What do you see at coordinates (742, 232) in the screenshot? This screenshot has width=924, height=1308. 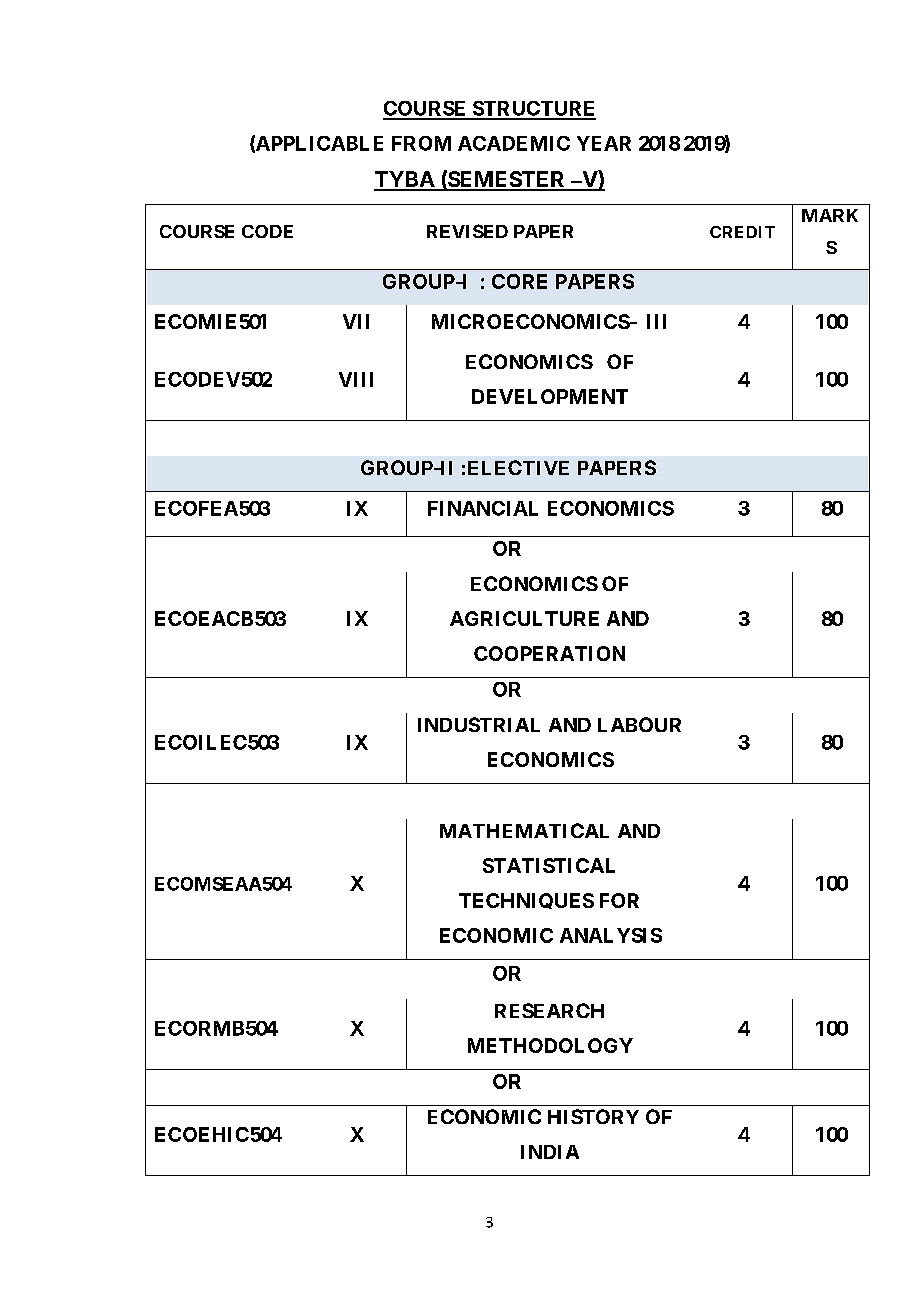 I see `CREDIT` at bounding box center [742, 232].
